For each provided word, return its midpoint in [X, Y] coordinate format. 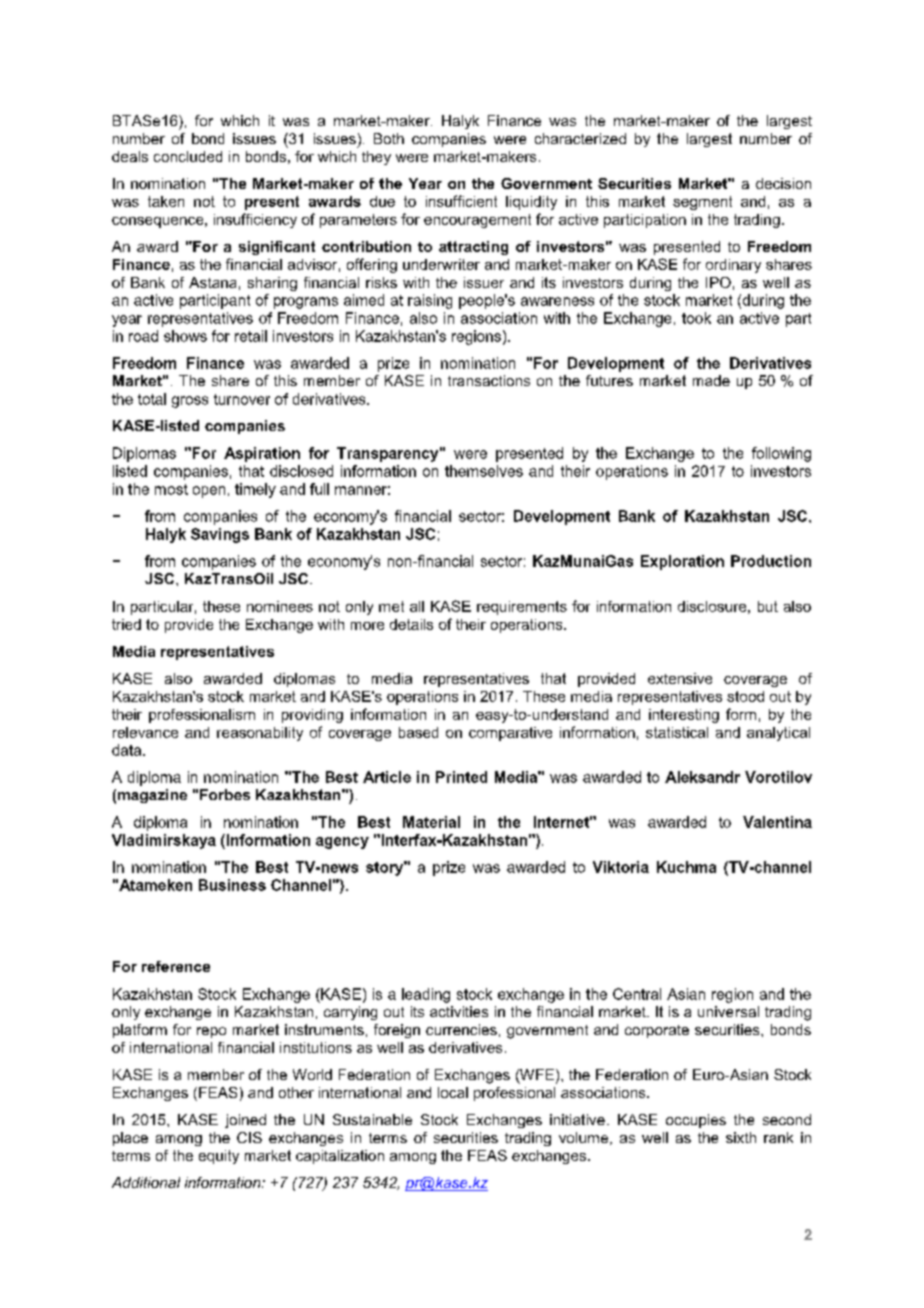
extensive [680, 678]
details [411, 624]
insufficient [461, 201]
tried [126, 624]
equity [219, 1157]
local [453, 1092]
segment [702, 203]
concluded [188, 156]
